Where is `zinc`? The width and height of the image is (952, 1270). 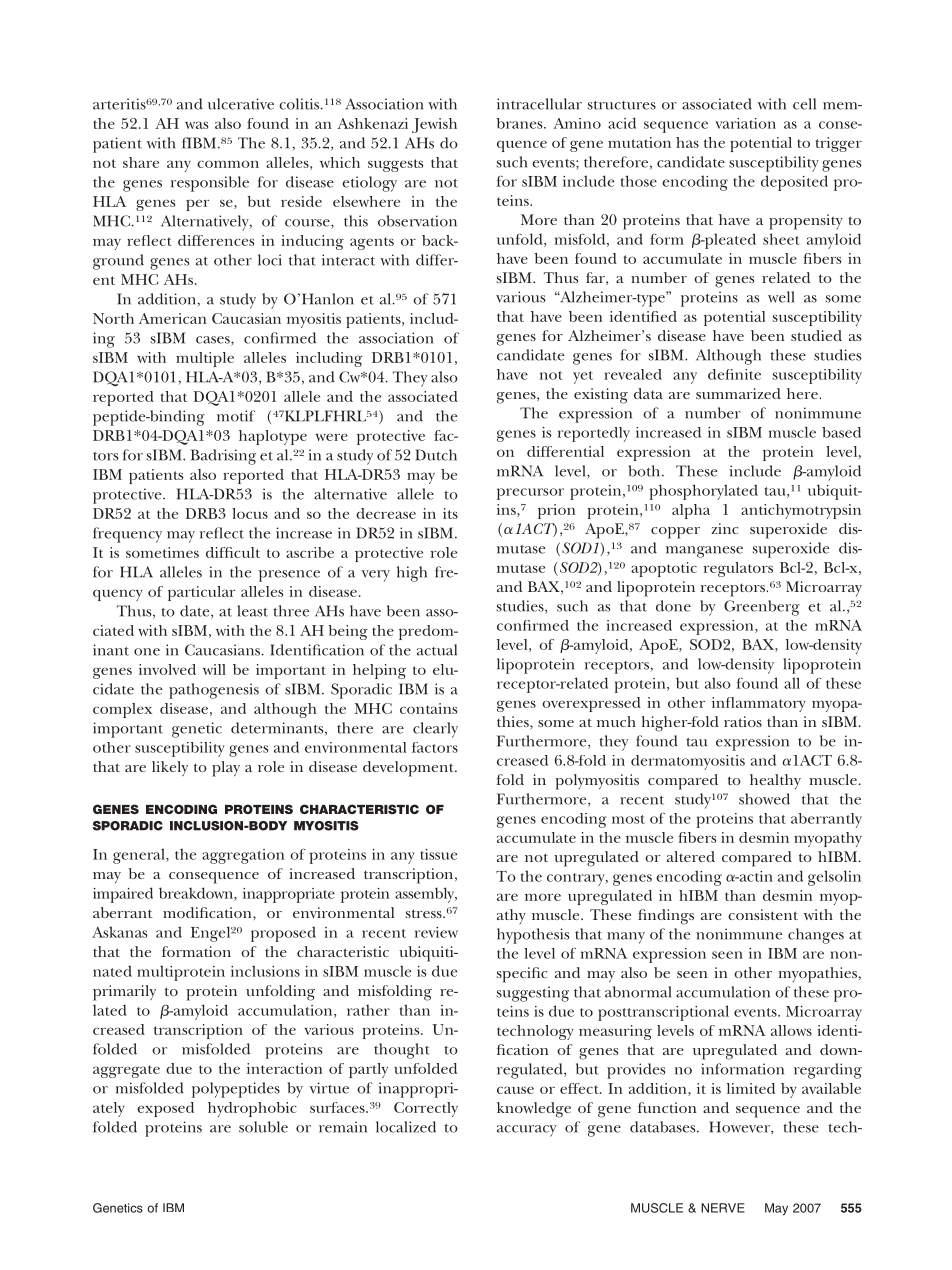
zinc is located at coordinates (724, 528).
